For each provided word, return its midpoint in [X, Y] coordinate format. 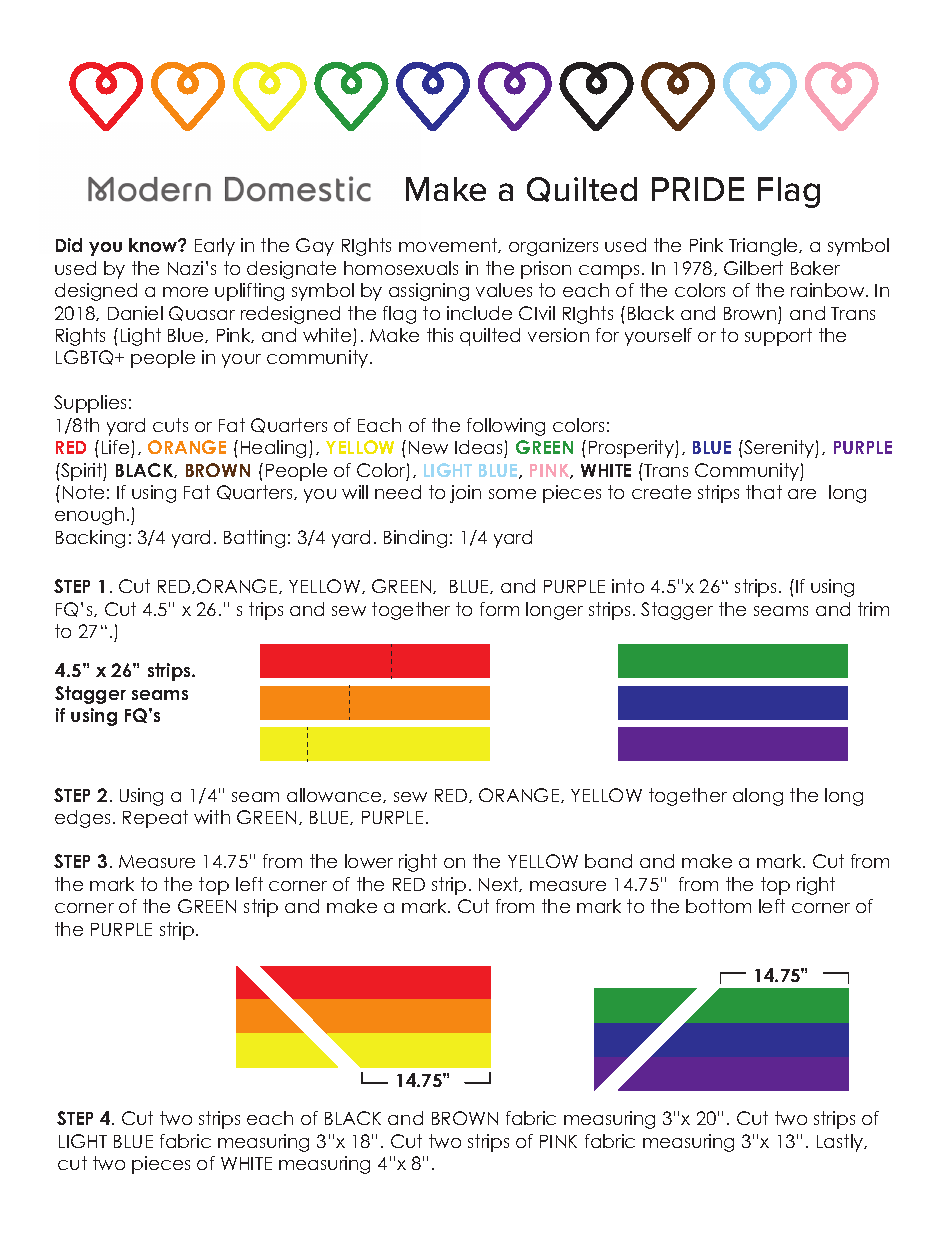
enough [89, 516]
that [764, 492]
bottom [718, 906]
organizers [553, 247]
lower [369, 861]
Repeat [155, 819]
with [212, 817]
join [465, 494]
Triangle [764, 247]
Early [215, 247]
